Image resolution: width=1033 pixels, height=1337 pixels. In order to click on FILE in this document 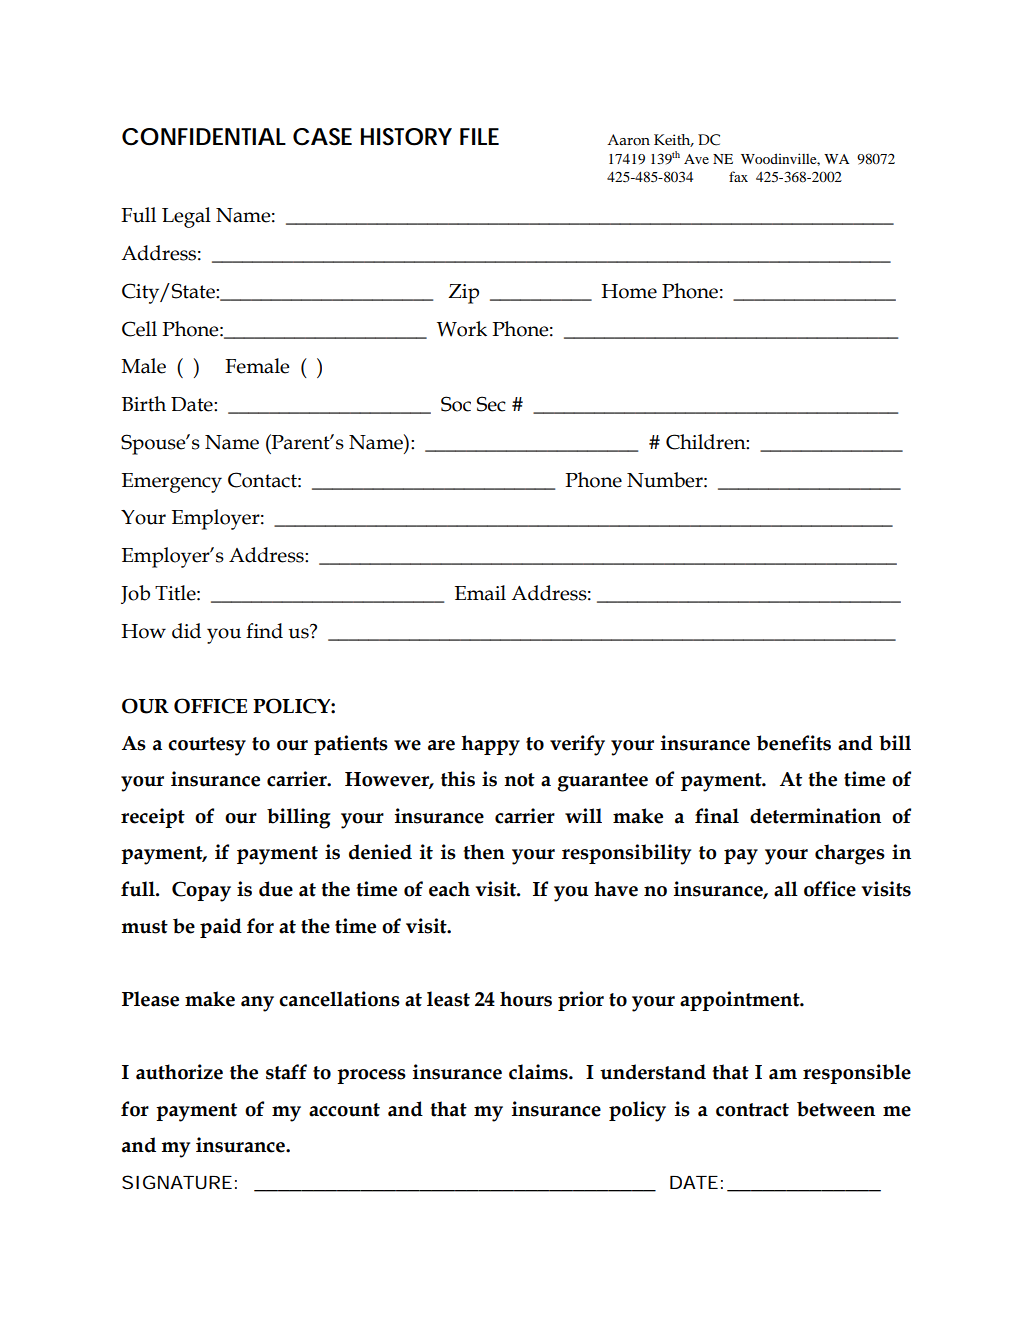, I will do `click(479, 136)`.
